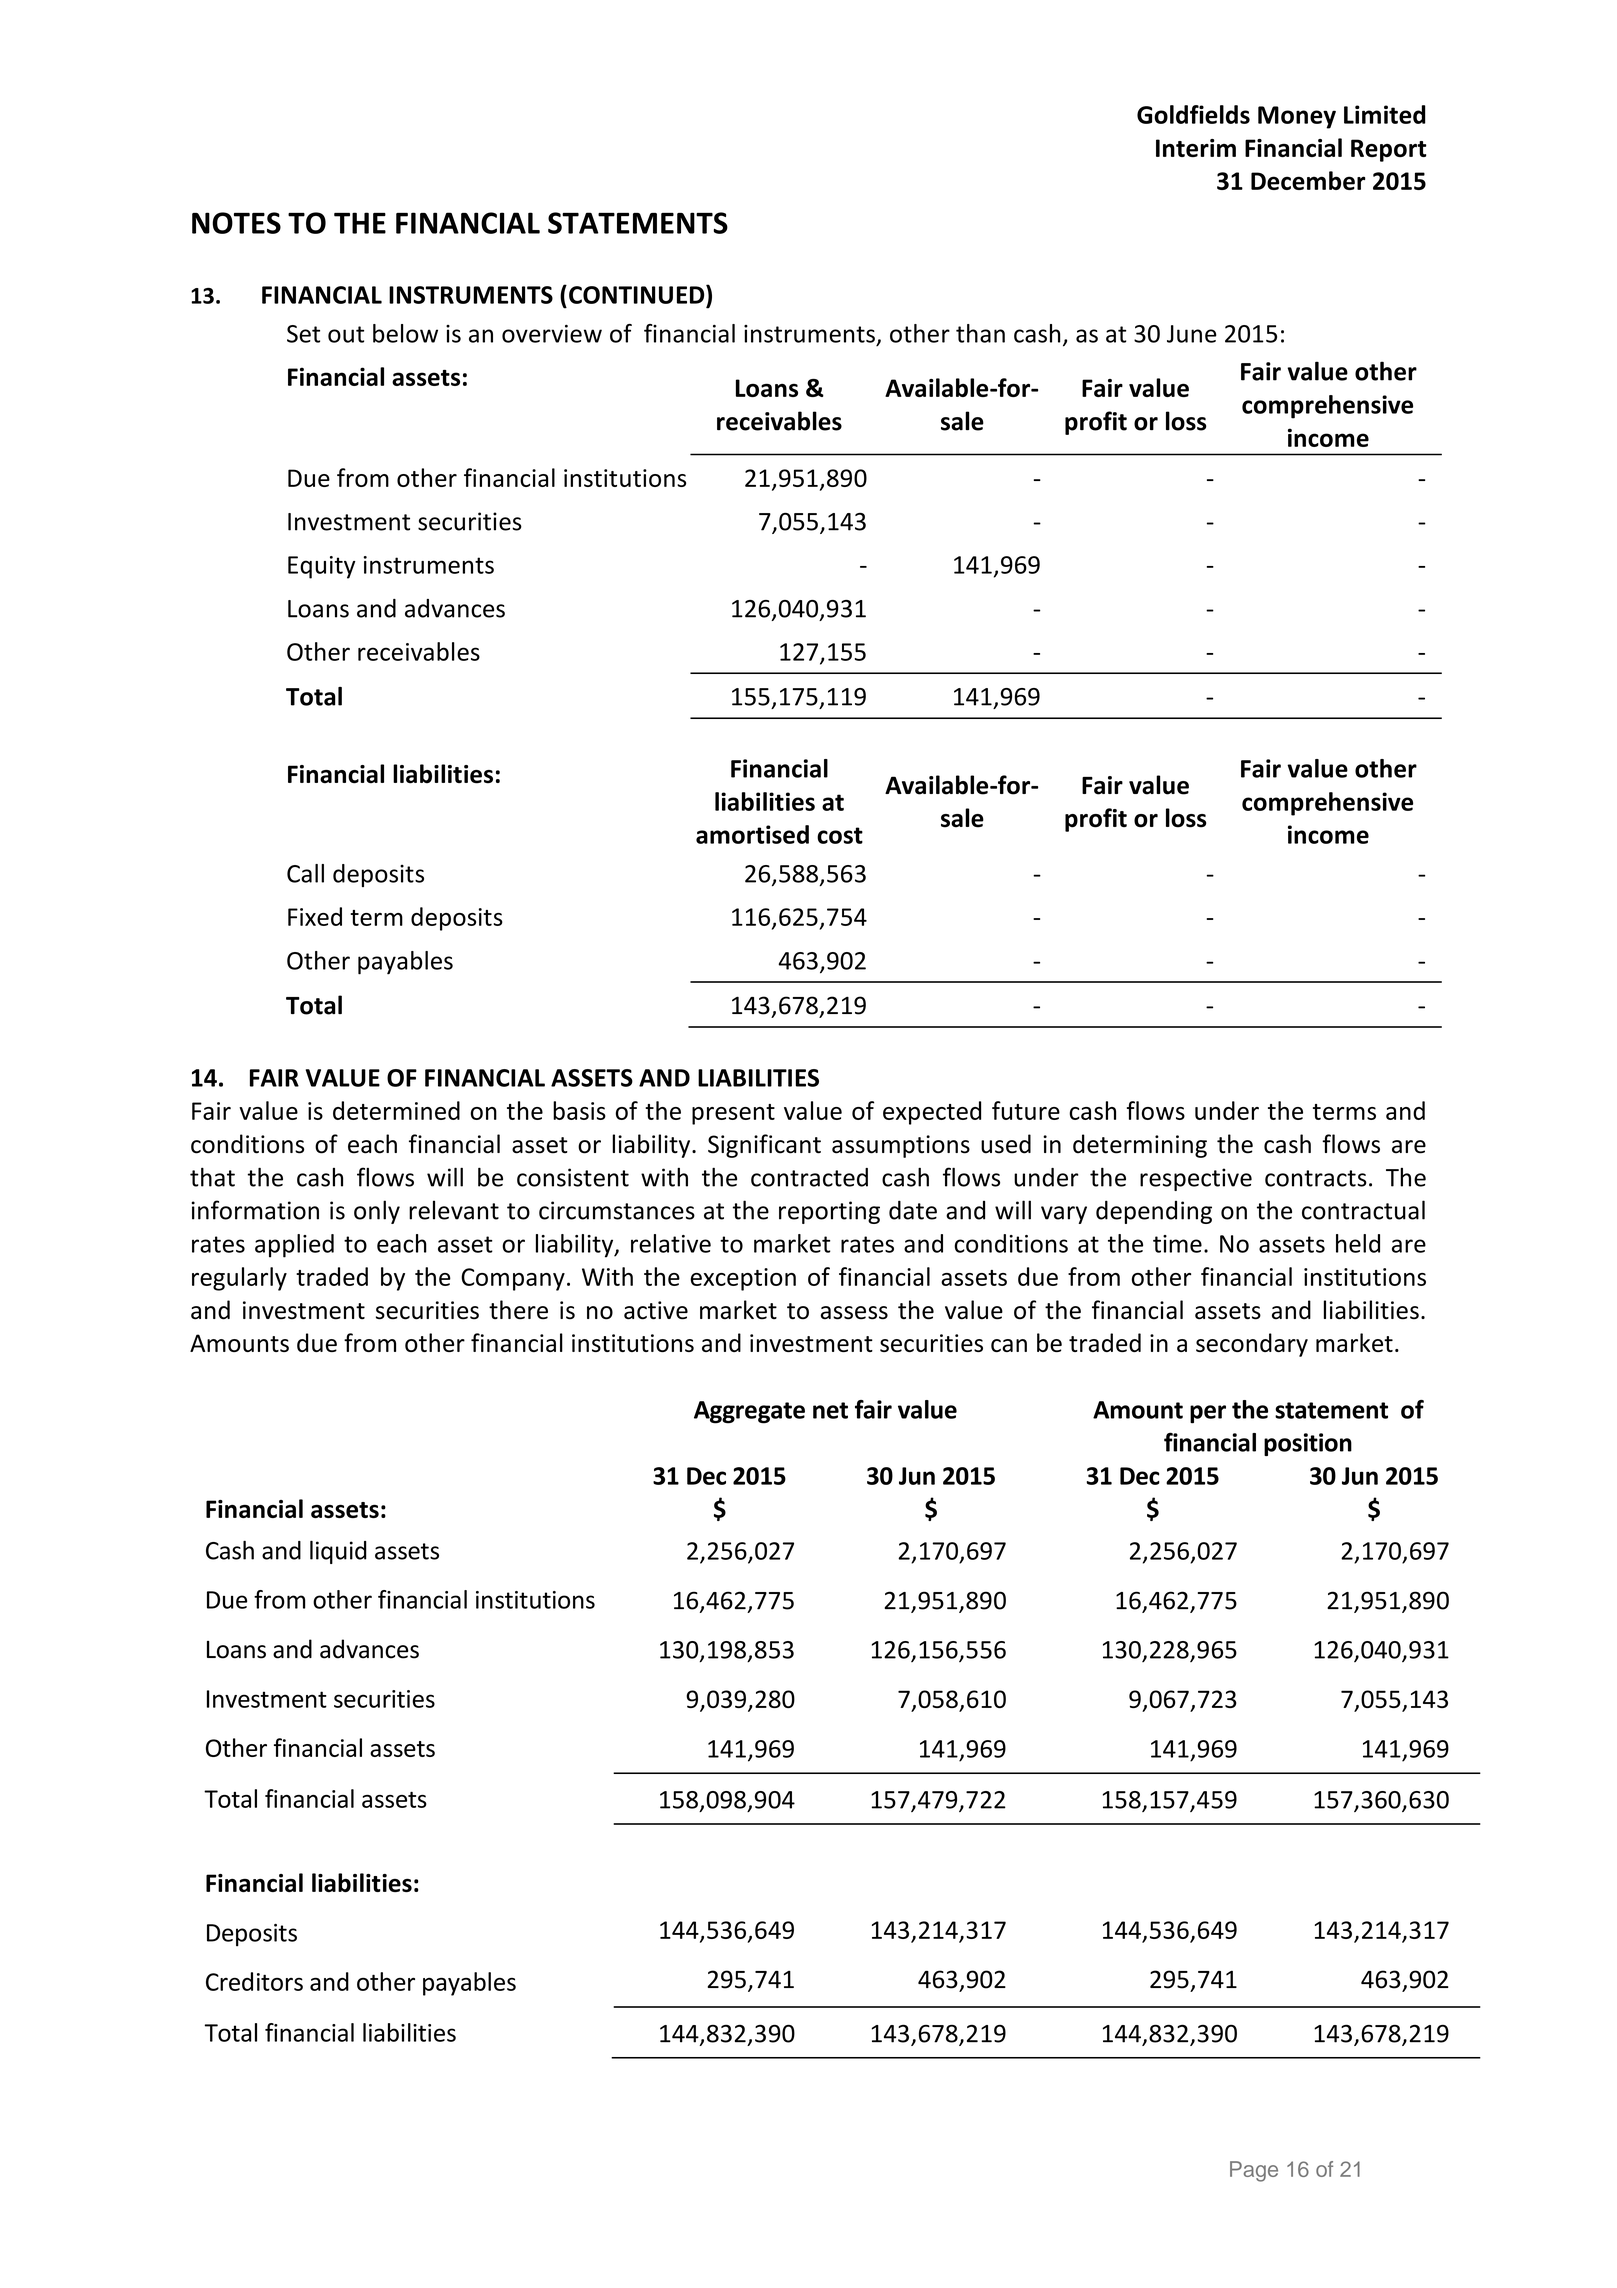 Image resolution: width=1617 pixels, height=2288 pixels. Describe the element at coordinates (1308, 1444) in the screenshot. I see `position` at that location.
